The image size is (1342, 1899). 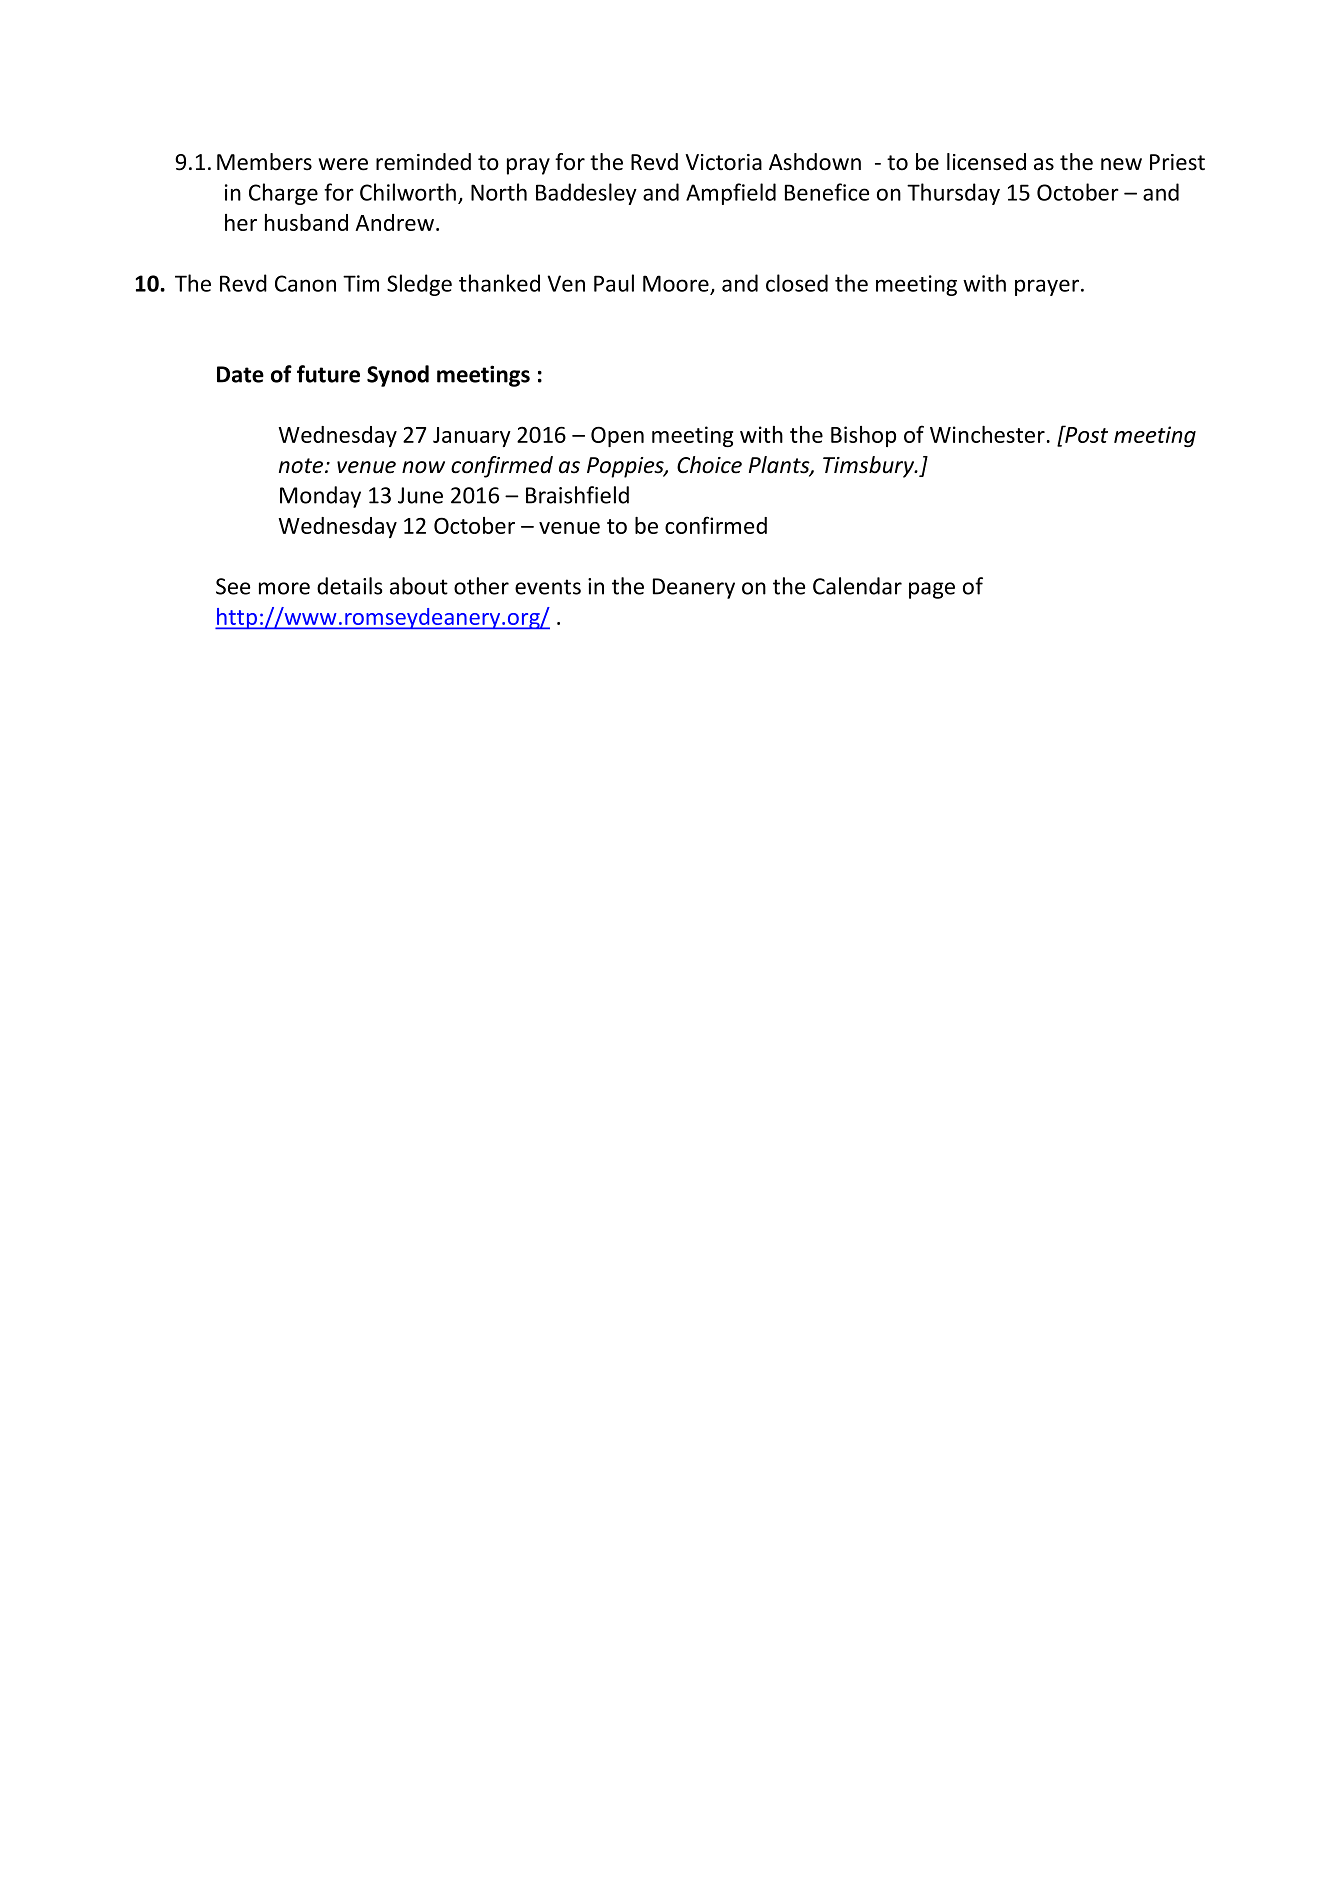 I want to click on Open, so click(x=617, y=436).
